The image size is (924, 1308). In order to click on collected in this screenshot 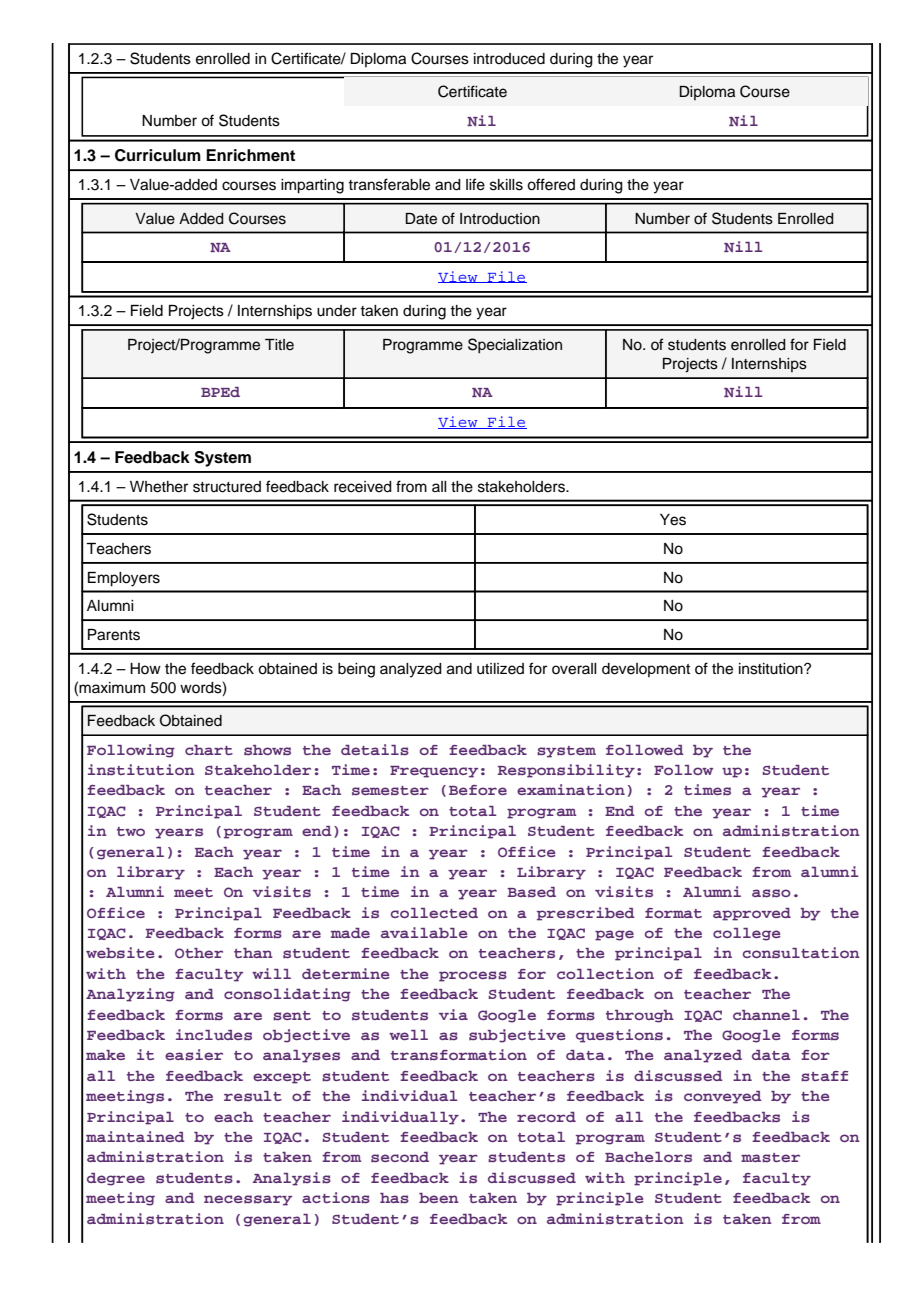, I will do `click(434, 913)`.
